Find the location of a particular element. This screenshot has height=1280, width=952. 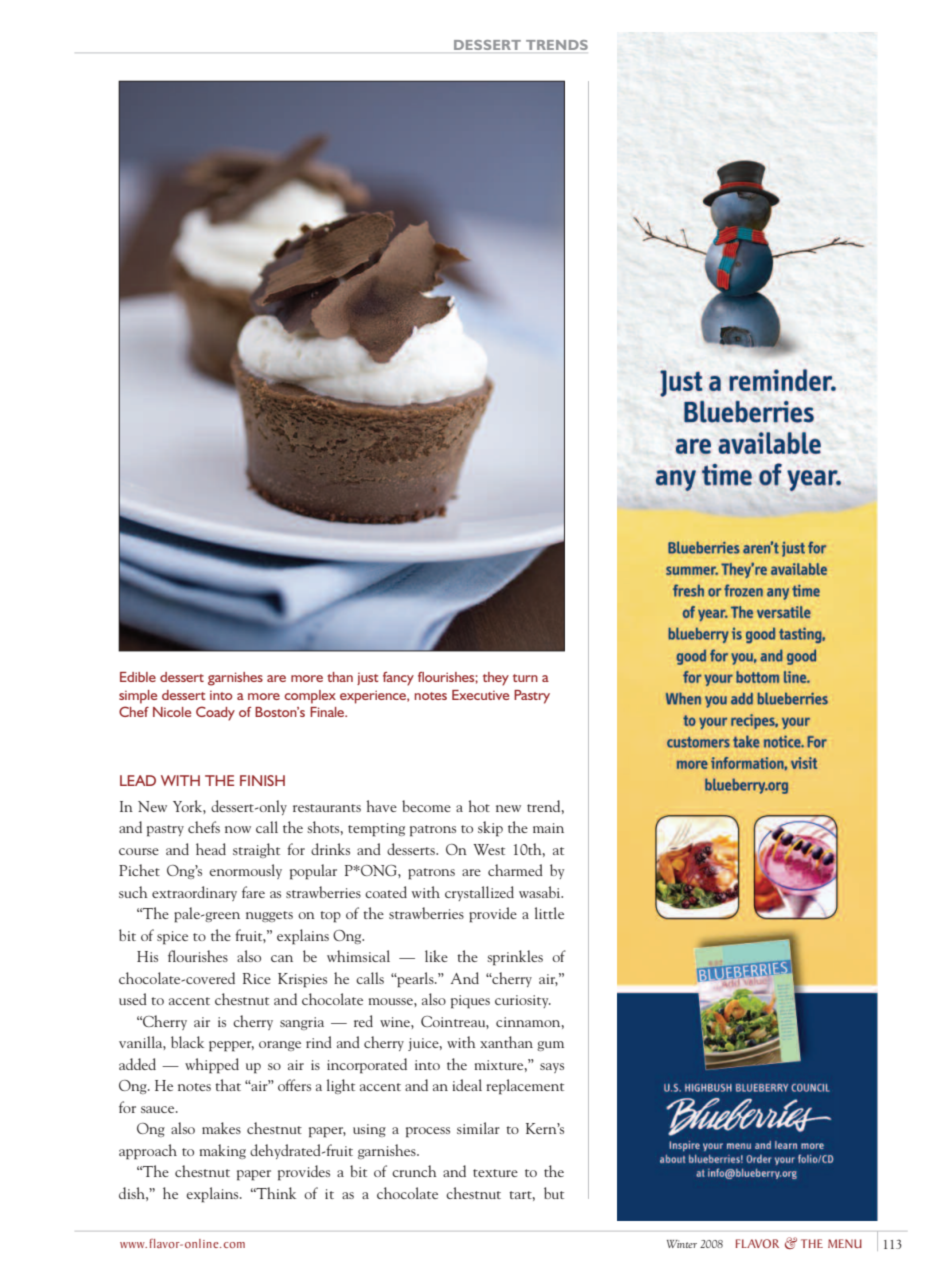

Executive is located at coordinates (480, 695).
